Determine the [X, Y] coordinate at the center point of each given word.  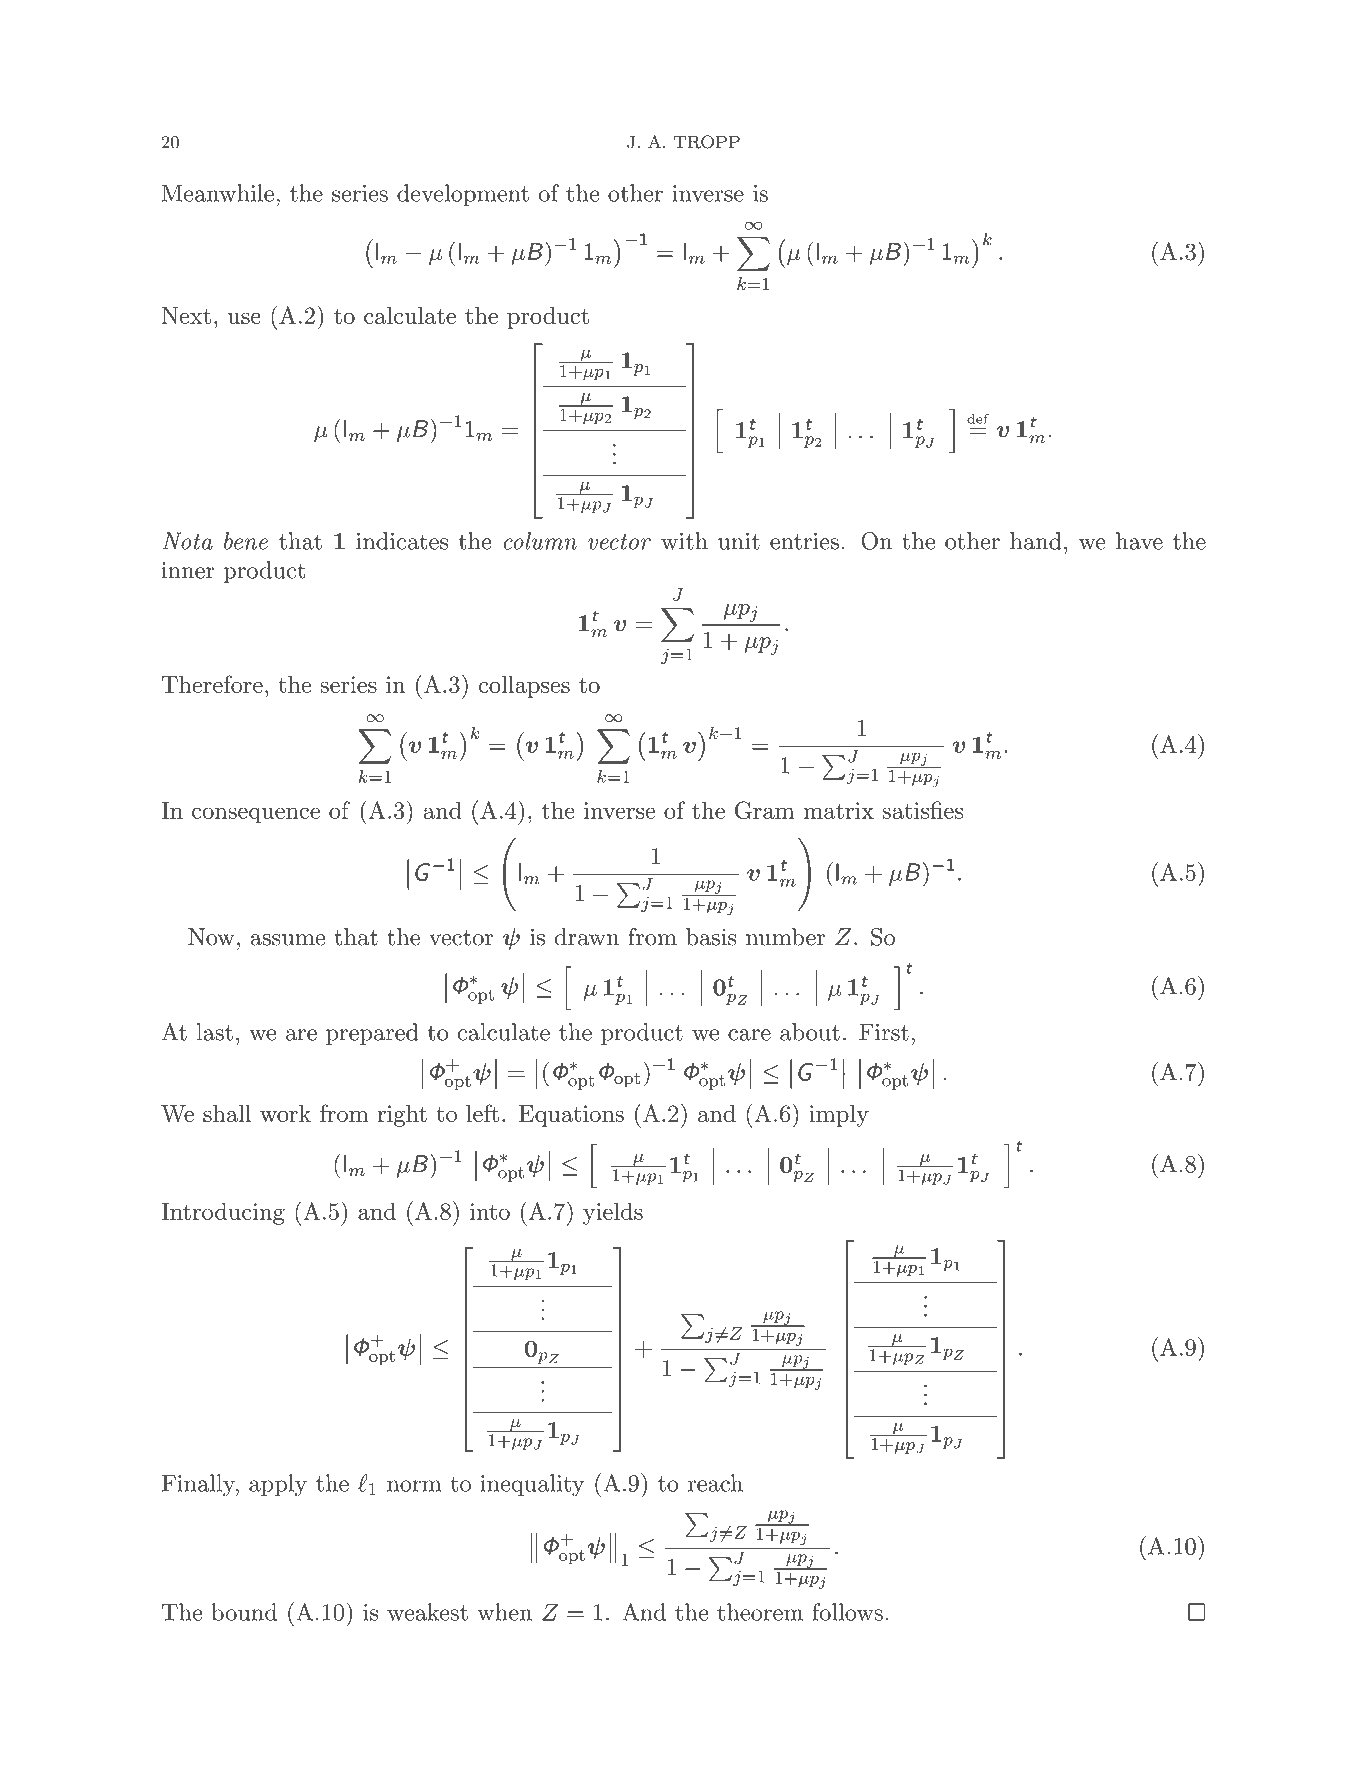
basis [711, 937]
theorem [760, 1612]
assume [288, 940]
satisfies [923, 810]
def [978, 419]
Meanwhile [218, 193]
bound [244, 1612]
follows [847, 1612]
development [463, 195]
